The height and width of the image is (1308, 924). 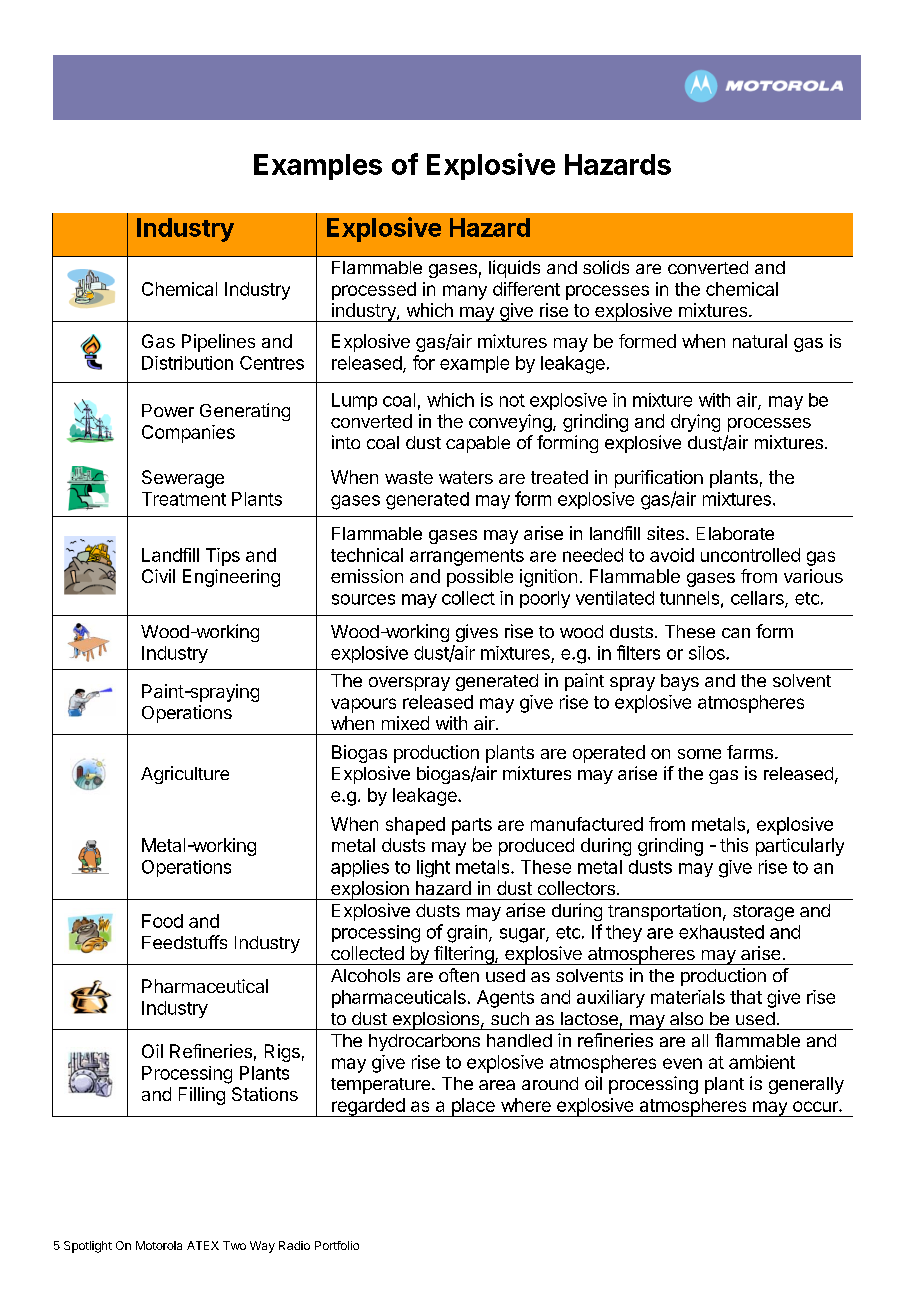 I want to click on Two, so click(x=234, y=1245).
